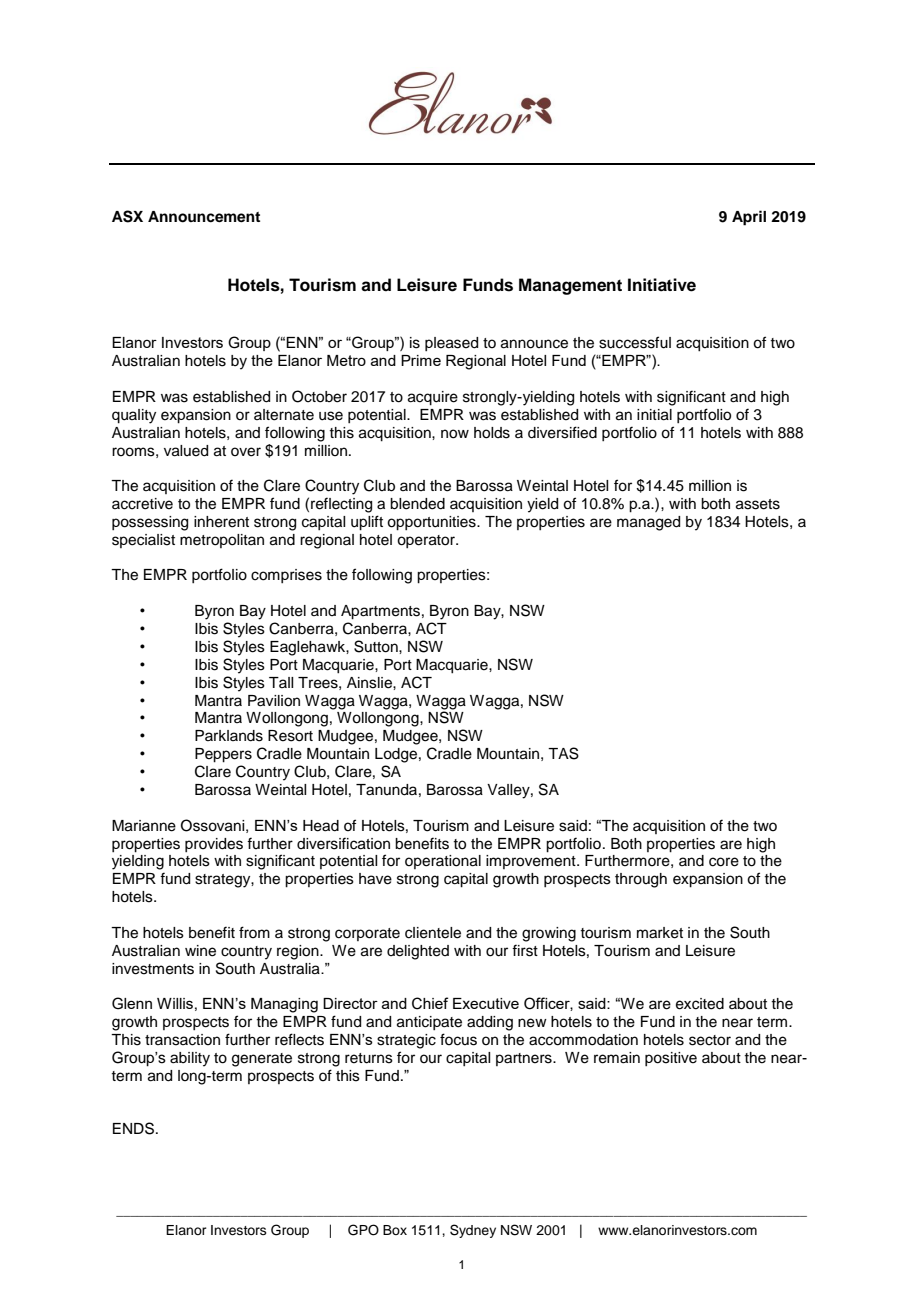 This document has height=1308, width=924. I want to click on Parklands, so click(229, 736).
